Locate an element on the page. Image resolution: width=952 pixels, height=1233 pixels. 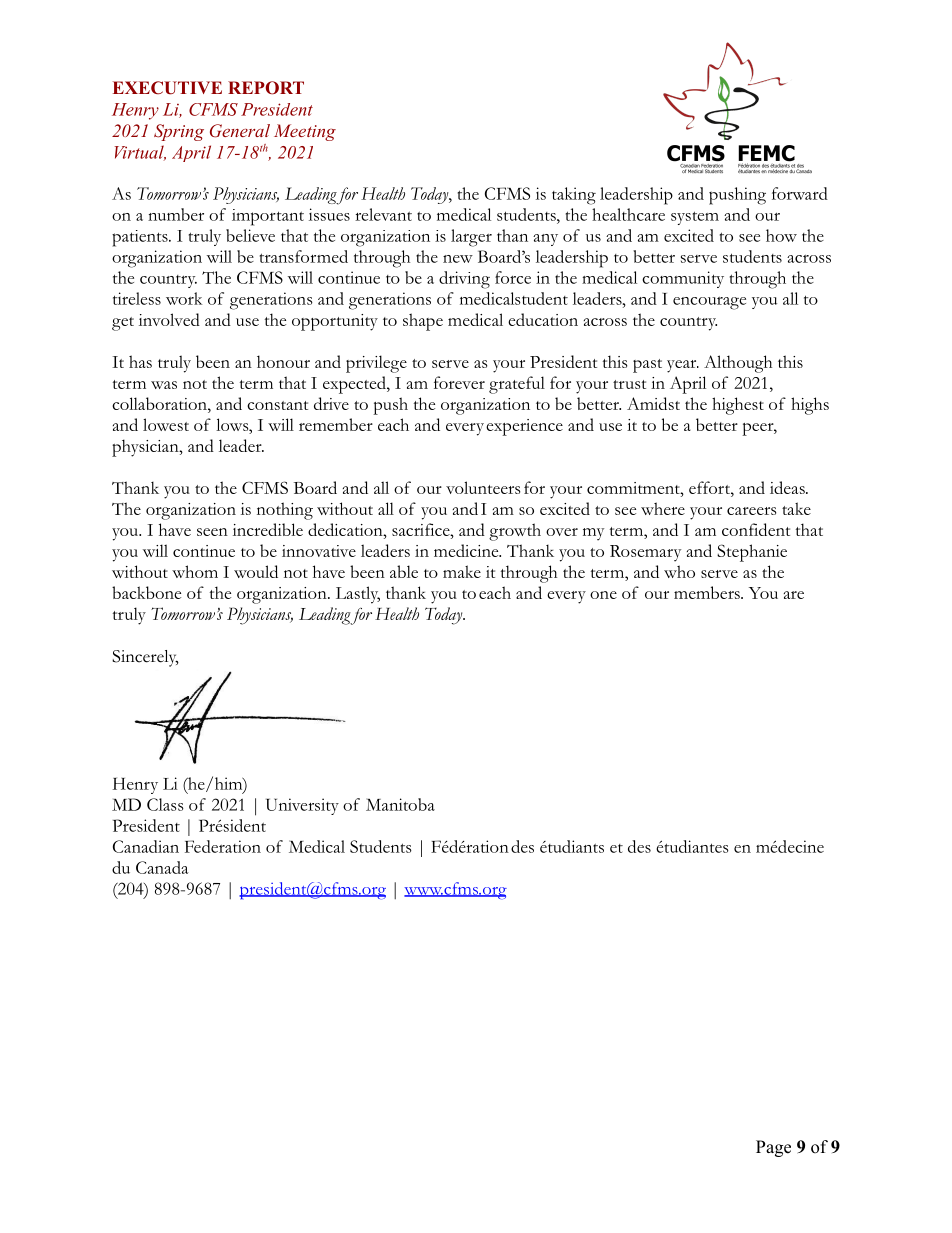
forward is located at coordinates (800, 193).
